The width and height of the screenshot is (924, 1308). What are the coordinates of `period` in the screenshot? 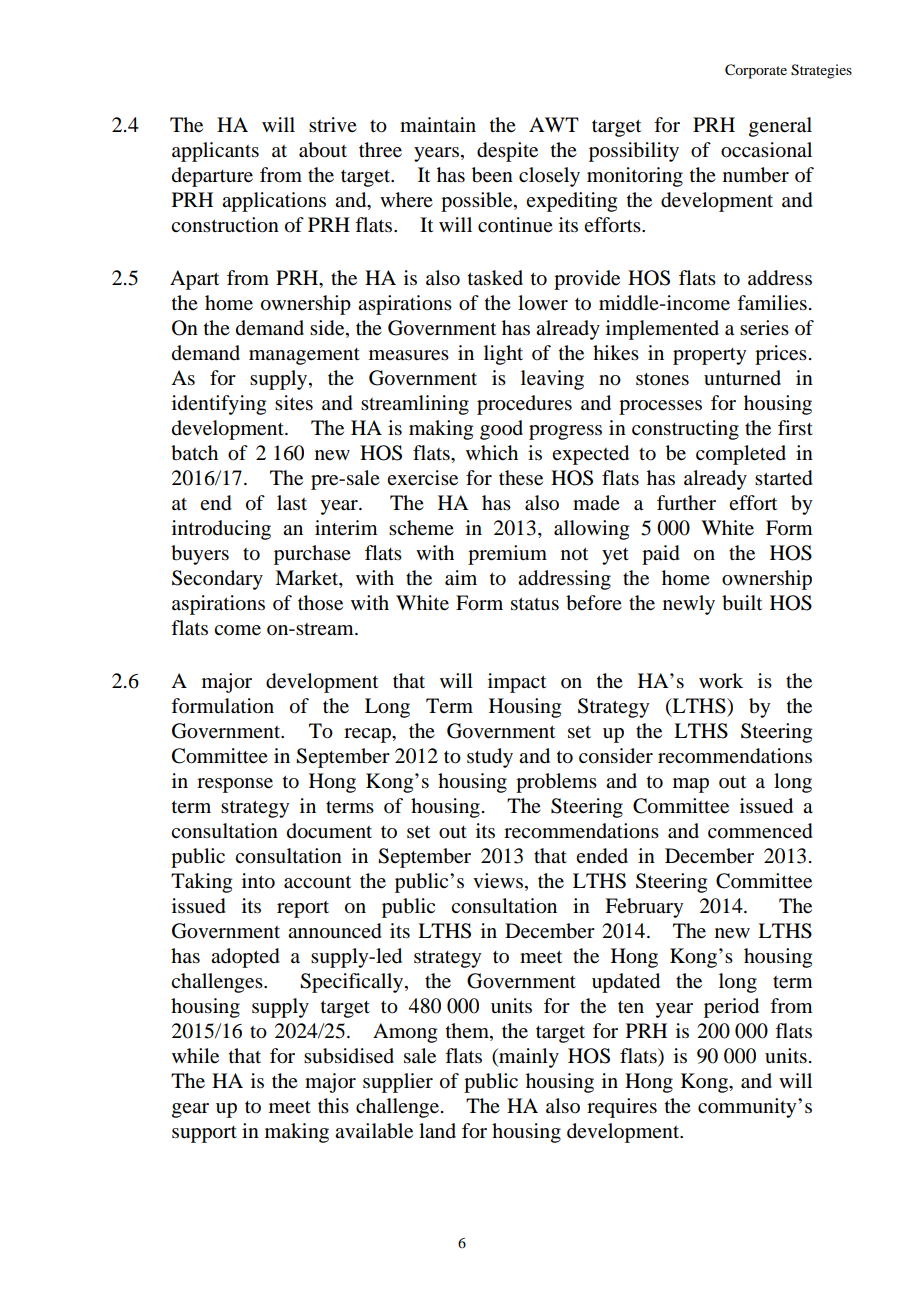 It's located at (731, 1008).
